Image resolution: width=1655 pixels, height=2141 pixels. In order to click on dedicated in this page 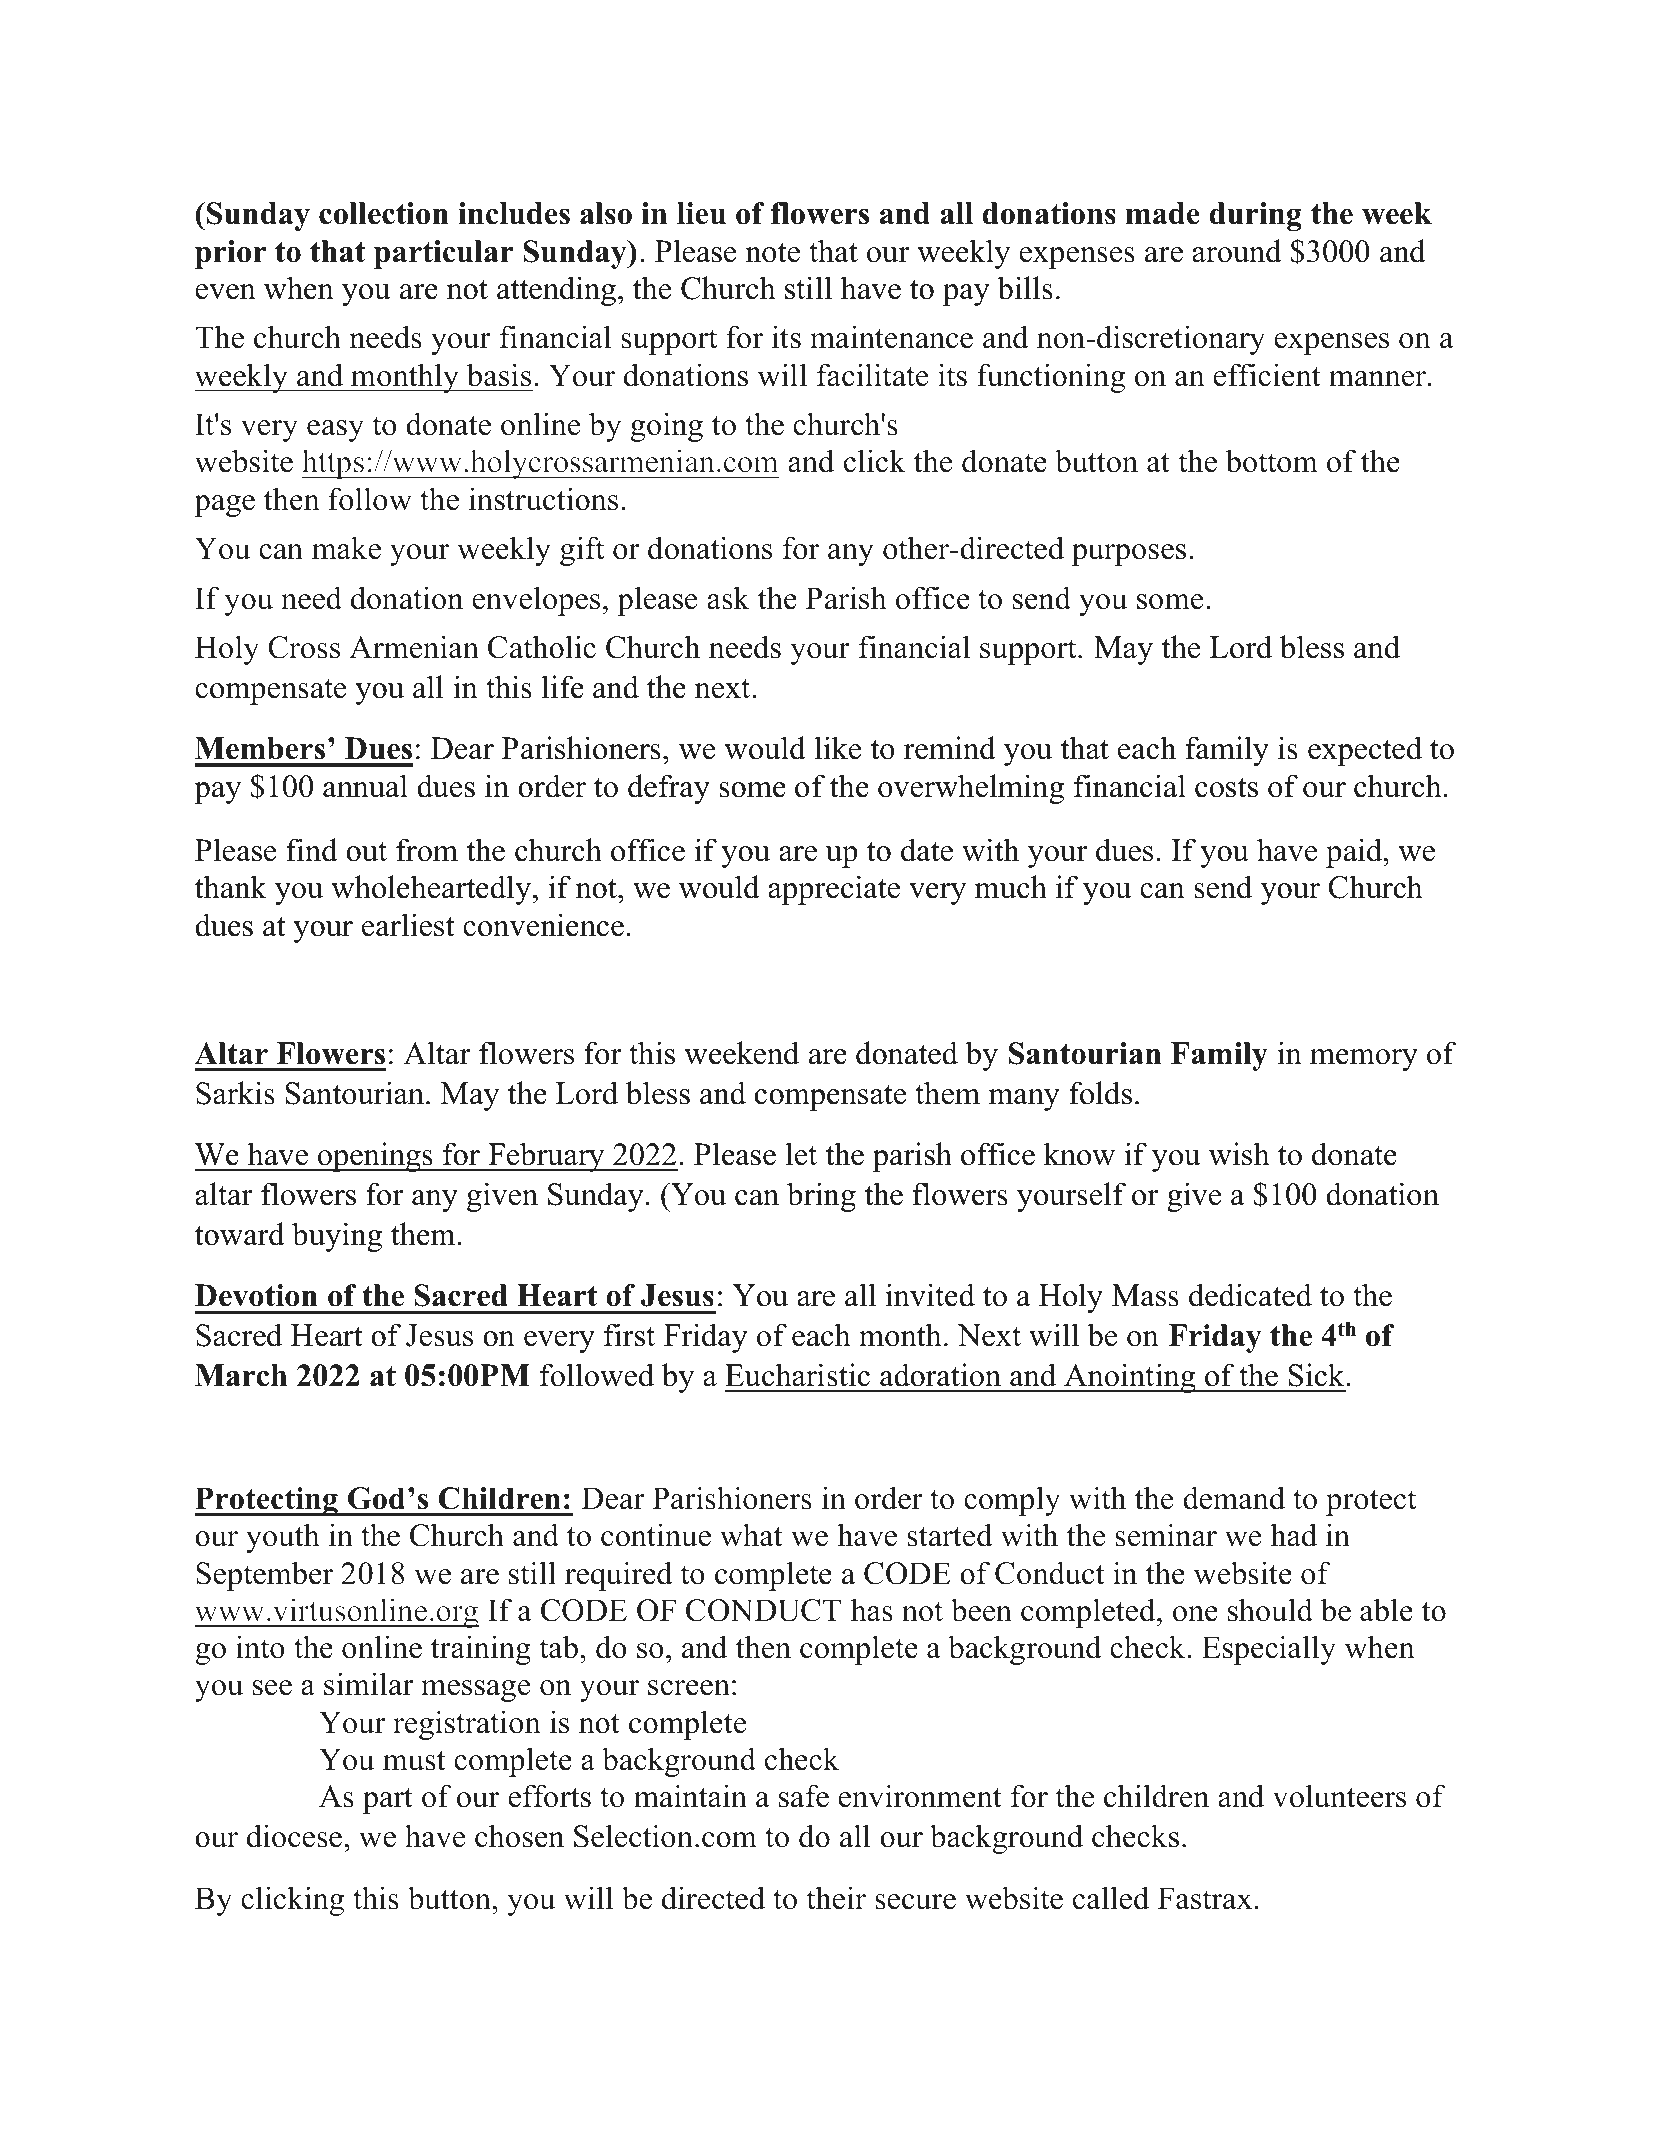, I will do `click(1250, 1295)`.
